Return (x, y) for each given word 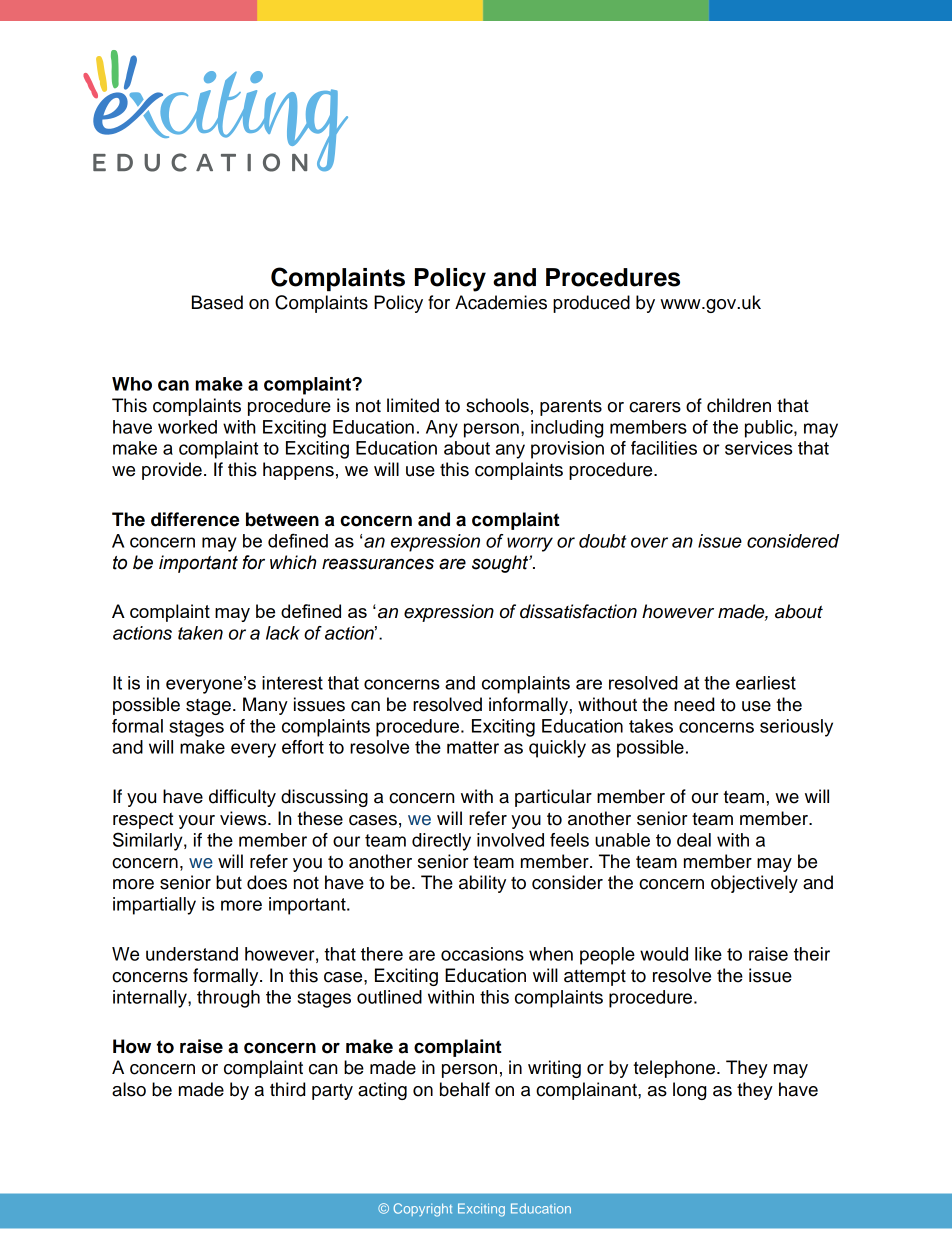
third (287, 1089)
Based (217, 302)
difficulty (242, 798)
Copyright (423, 1210)
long (689, 1091)
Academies (501, 302)
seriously (796, 728)
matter (473, 747)
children (739, 405)
